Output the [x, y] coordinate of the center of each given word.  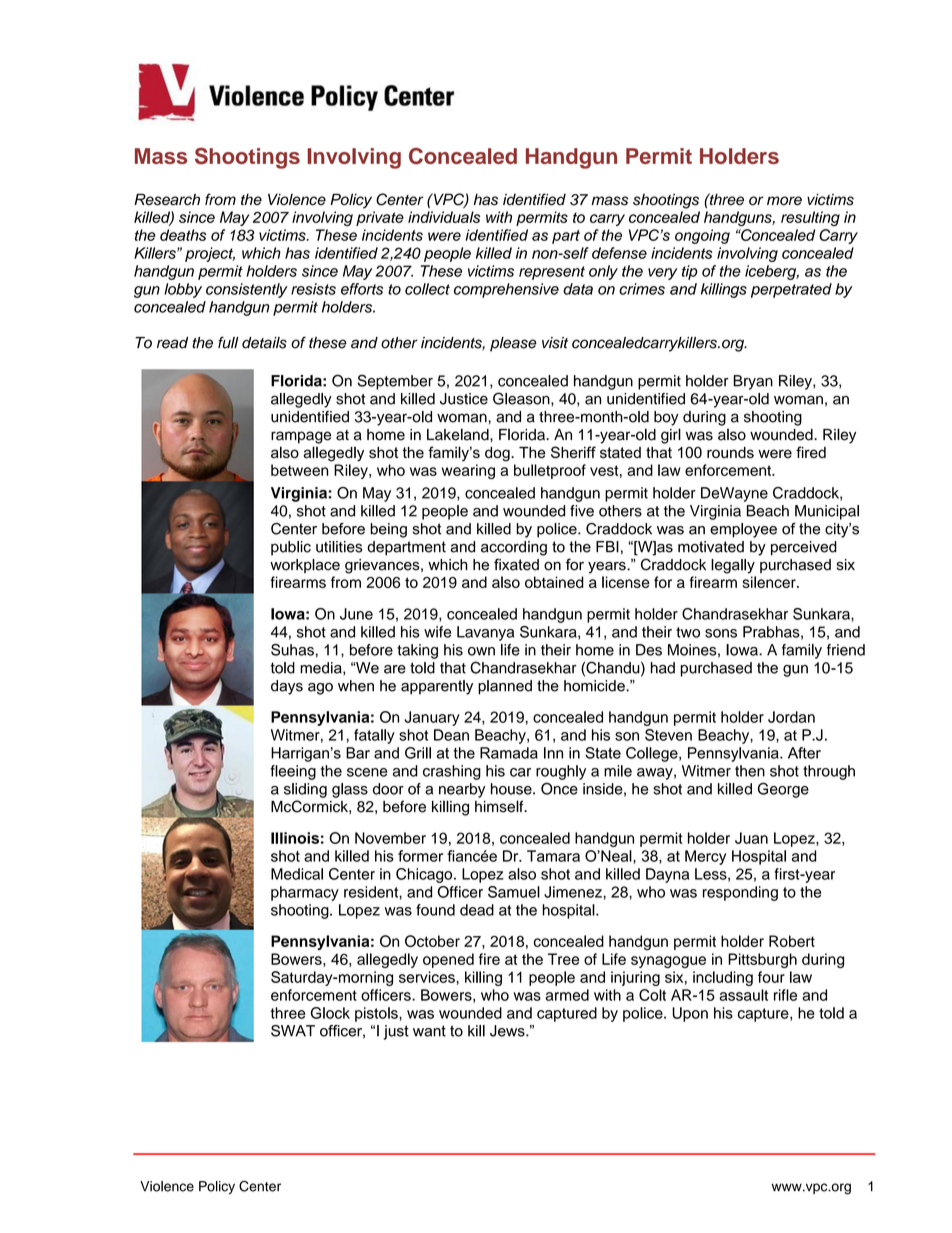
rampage [301, 437]
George [783, 790]
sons [721, 633]
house [512, 789]
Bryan [753, 382]
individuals [444, 217]
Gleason [522, 398]
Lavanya [485, 633]
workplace [305, 566]
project [210, 254]
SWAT [293, 1031]
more [784, 201]
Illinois [295, 838]
